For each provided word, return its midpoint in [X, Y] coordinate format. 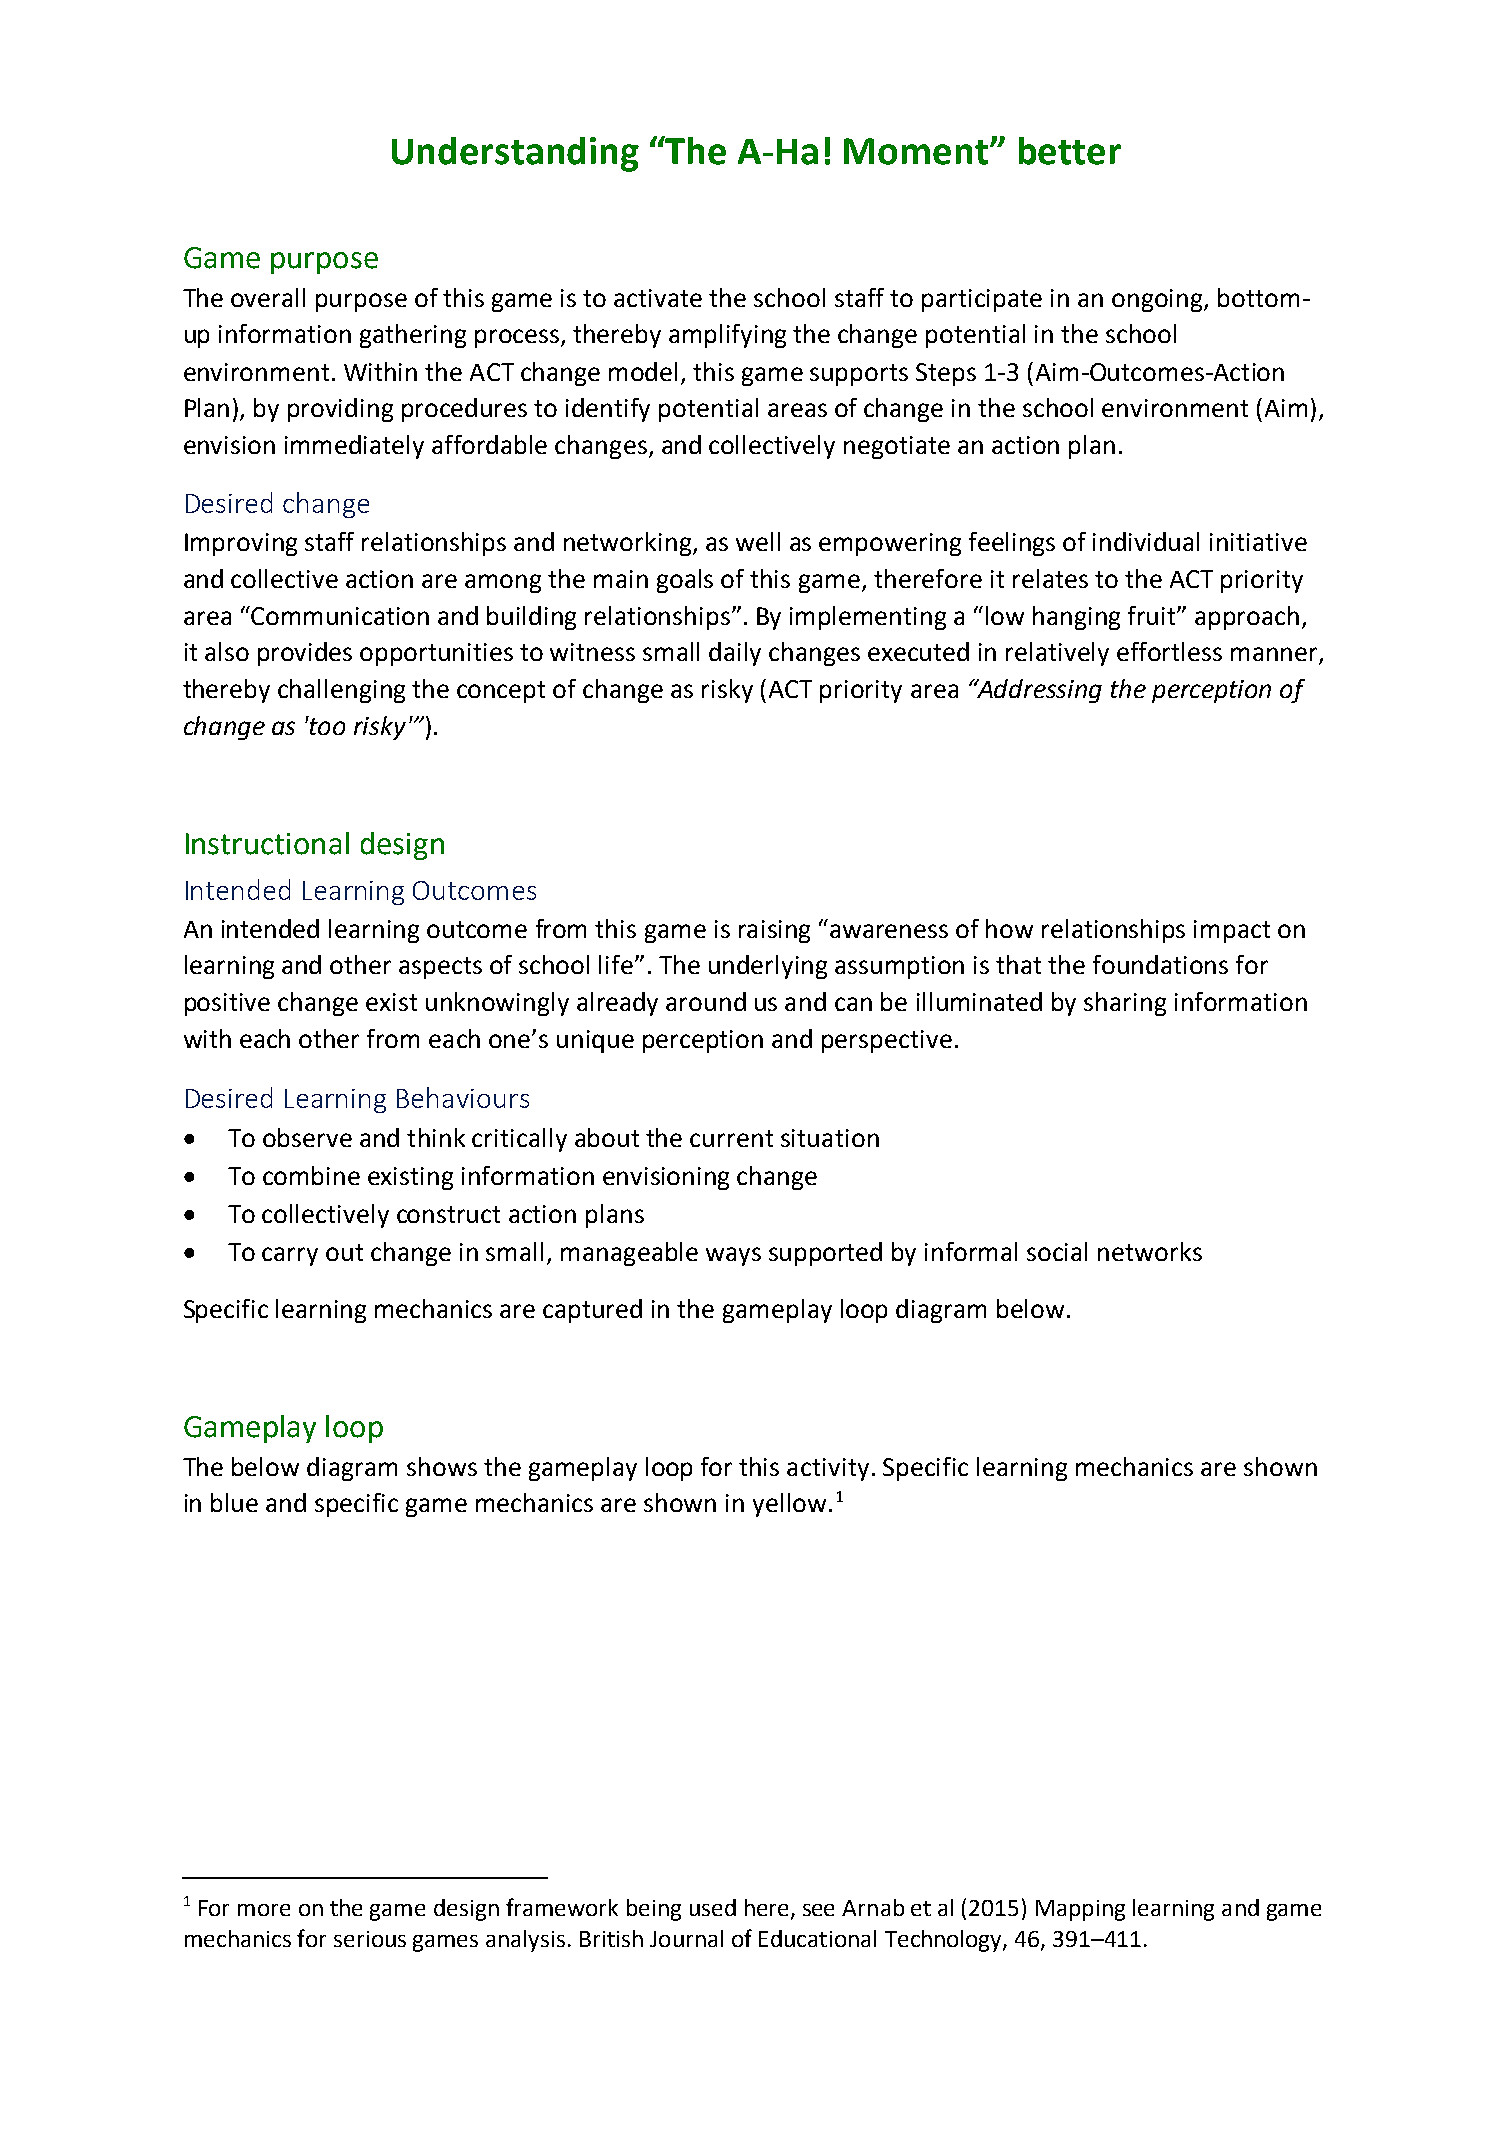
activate [658, 298]
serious [370, 1939]
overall [268, 297]
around [706, 1001]
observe [307, 1137]
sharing [1125, 1004]
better [1070, 151]
